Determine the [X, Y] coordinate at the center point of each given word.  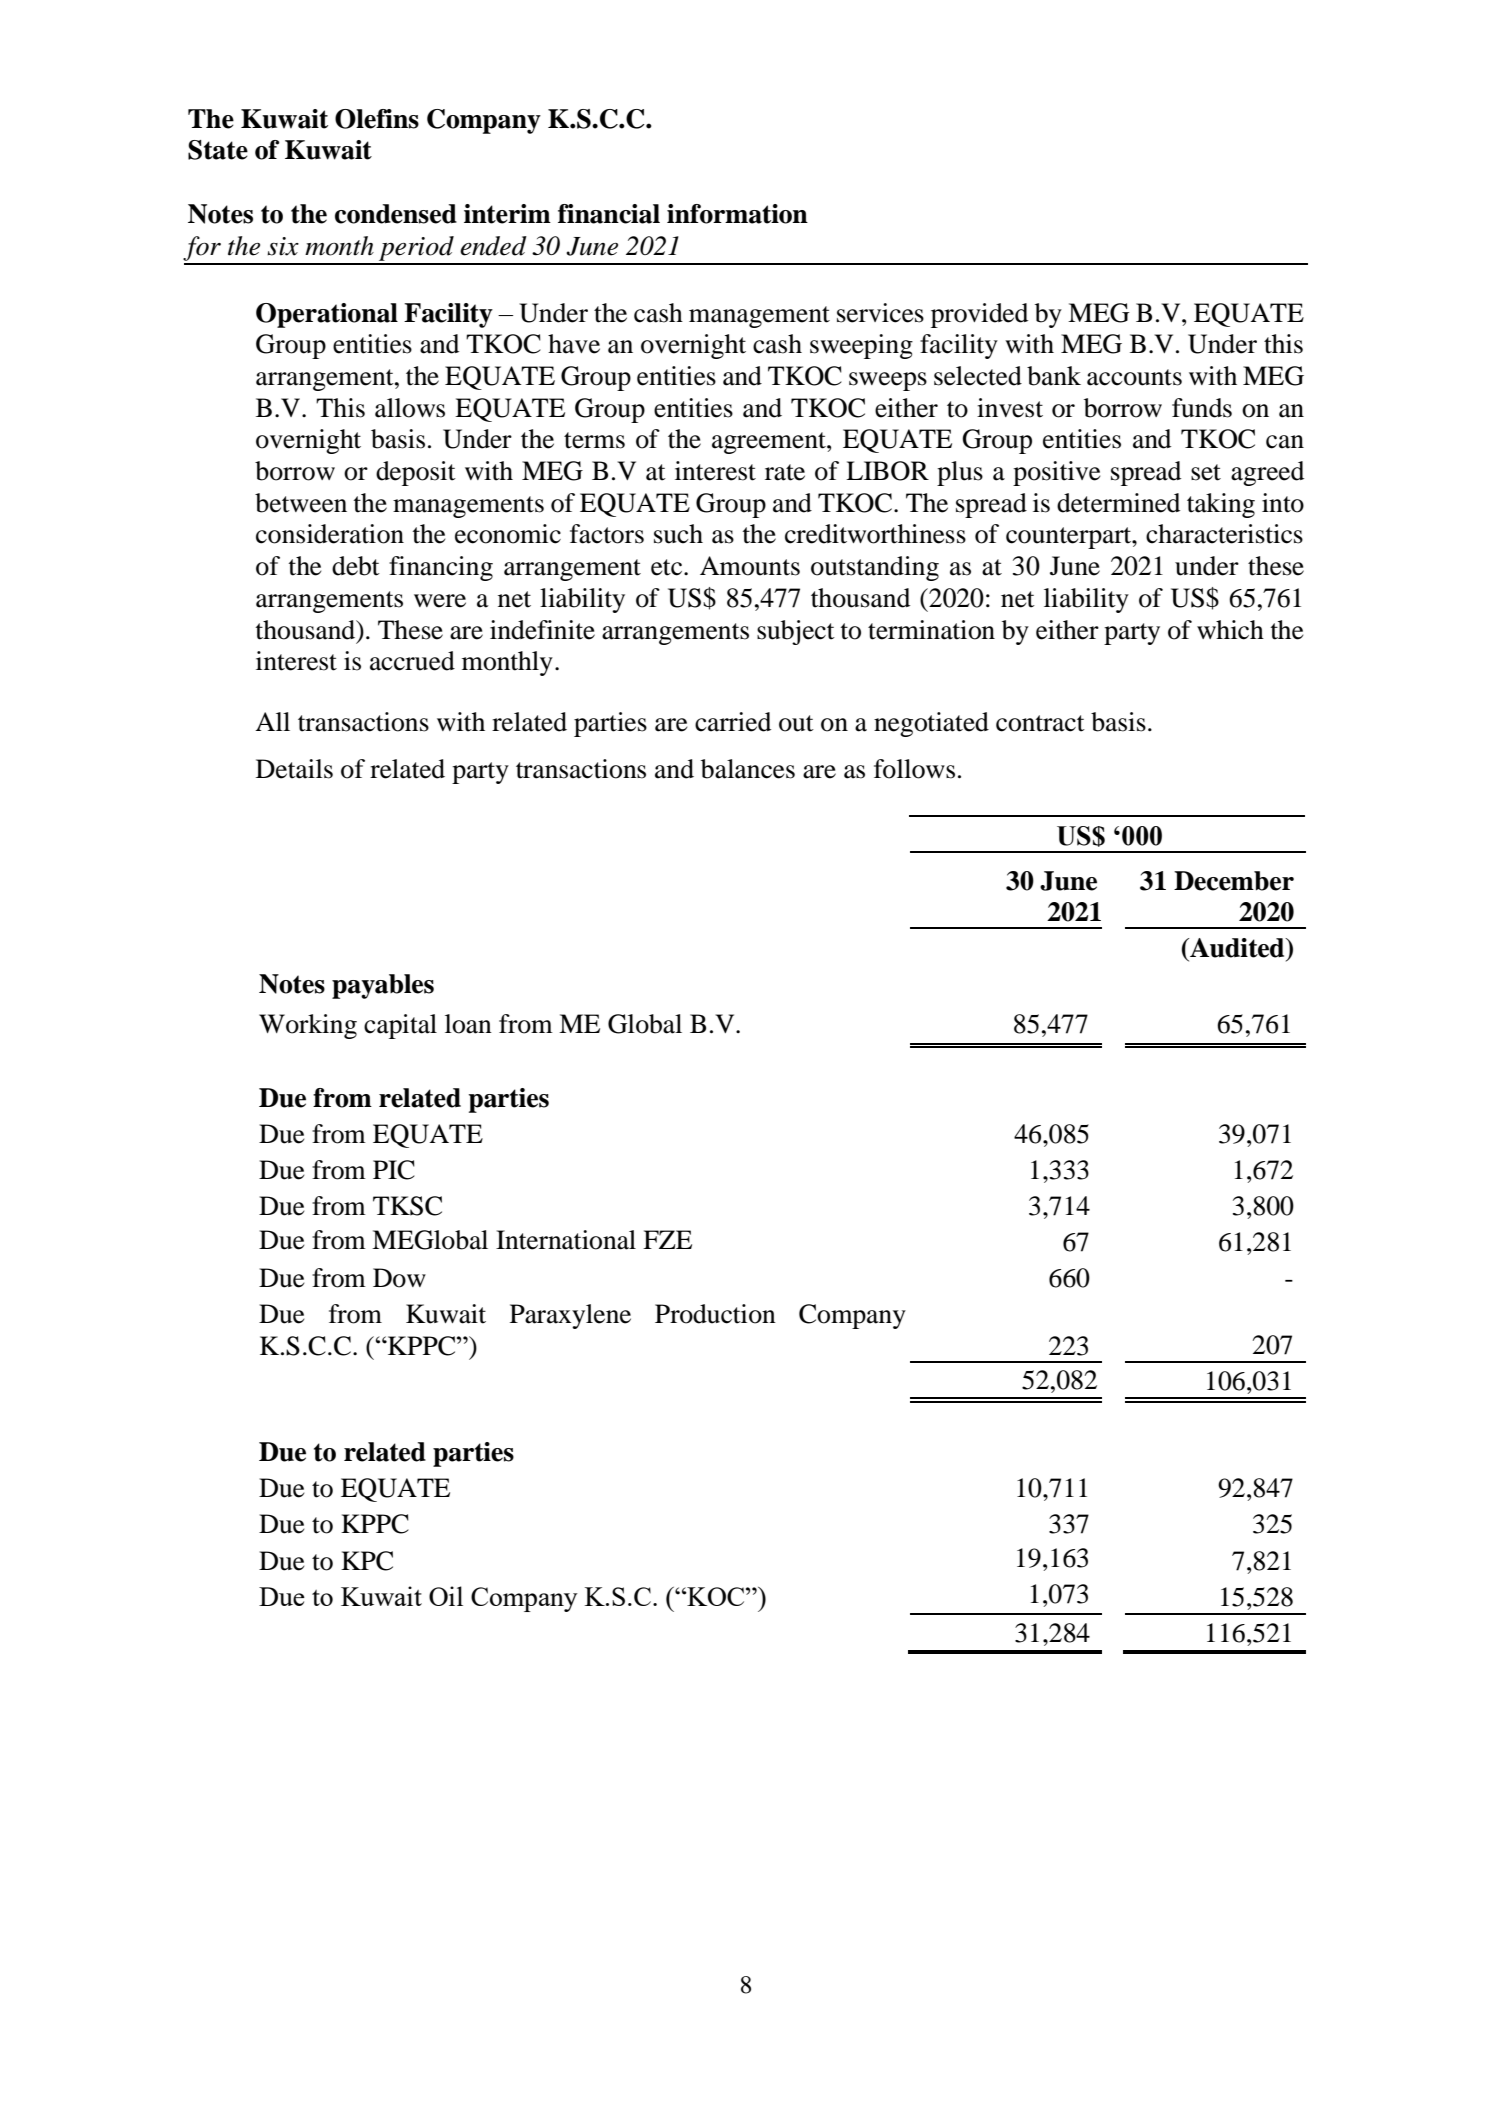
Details [294, 769]
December [1234, 881]
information [737, 214]
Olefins [377, 119]
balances [748, 769]
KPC [367, 1561]
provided [979, 315]
